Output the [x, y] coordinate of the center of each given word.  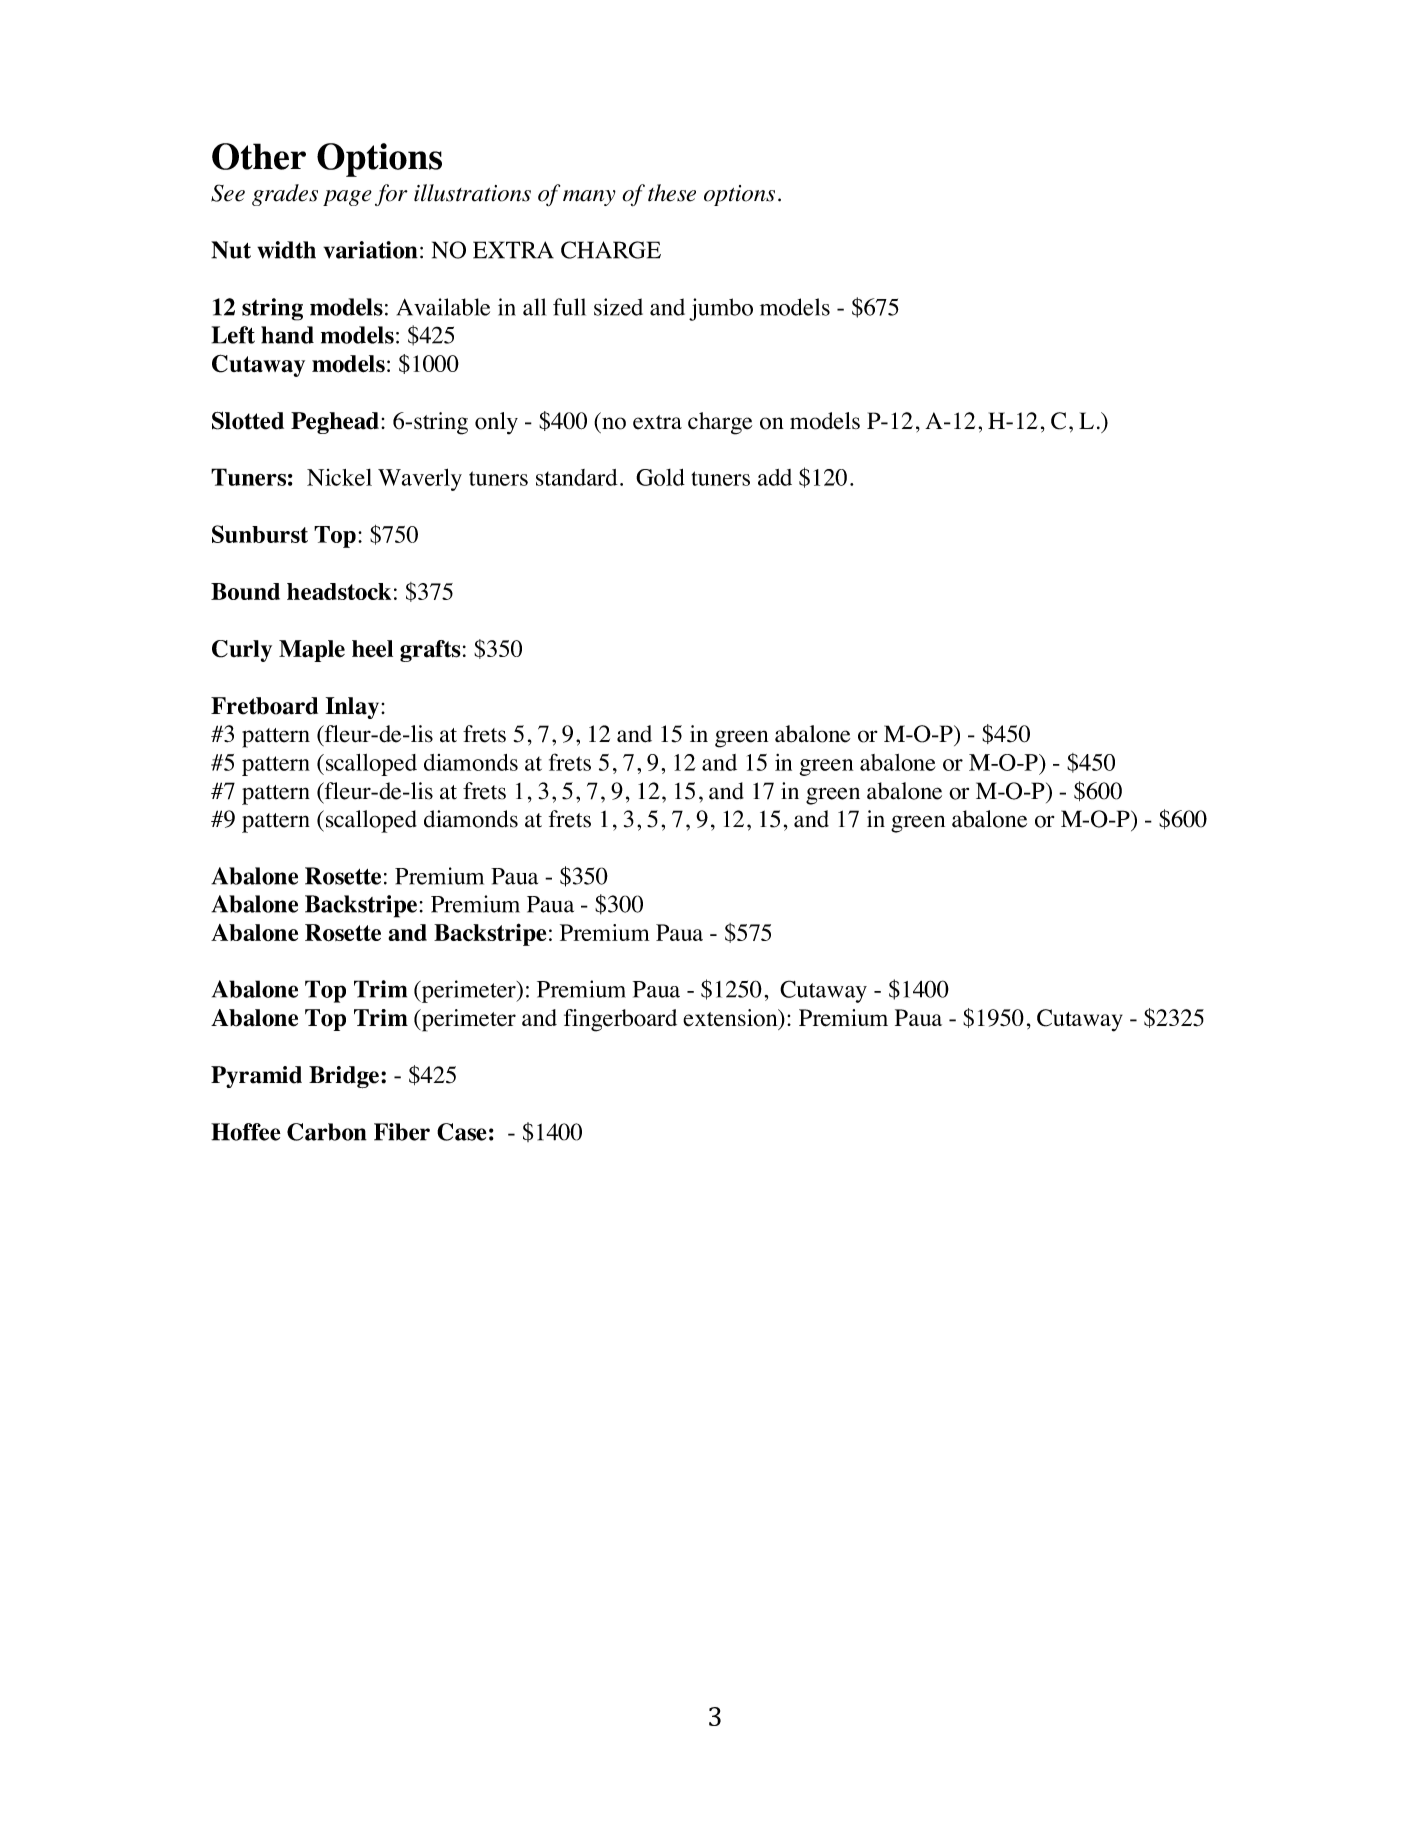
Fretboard [264, 706]
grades [285, 195]
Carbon [327, 1132]
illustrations [472, 193]
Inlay [354, 708]
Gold [660, 477]
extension [731, 1019]
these [672, 193]
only [496, 423]
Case [462, 1132]
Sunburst [260, 534]
